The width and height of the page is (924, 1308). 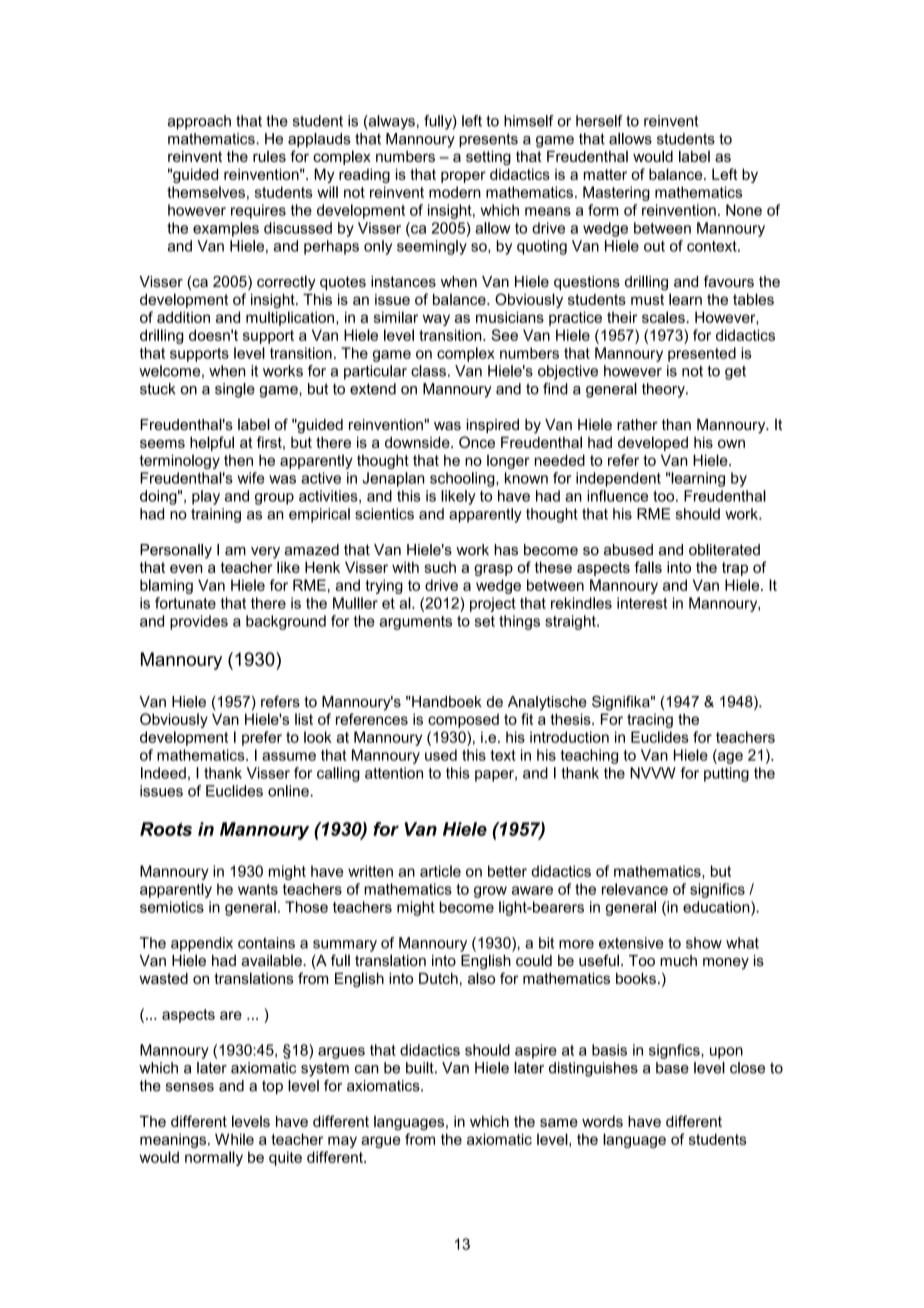 What do you see at coordinates (234, 1139) in the page?
I see `While` at bounding box center [234, 1139].
